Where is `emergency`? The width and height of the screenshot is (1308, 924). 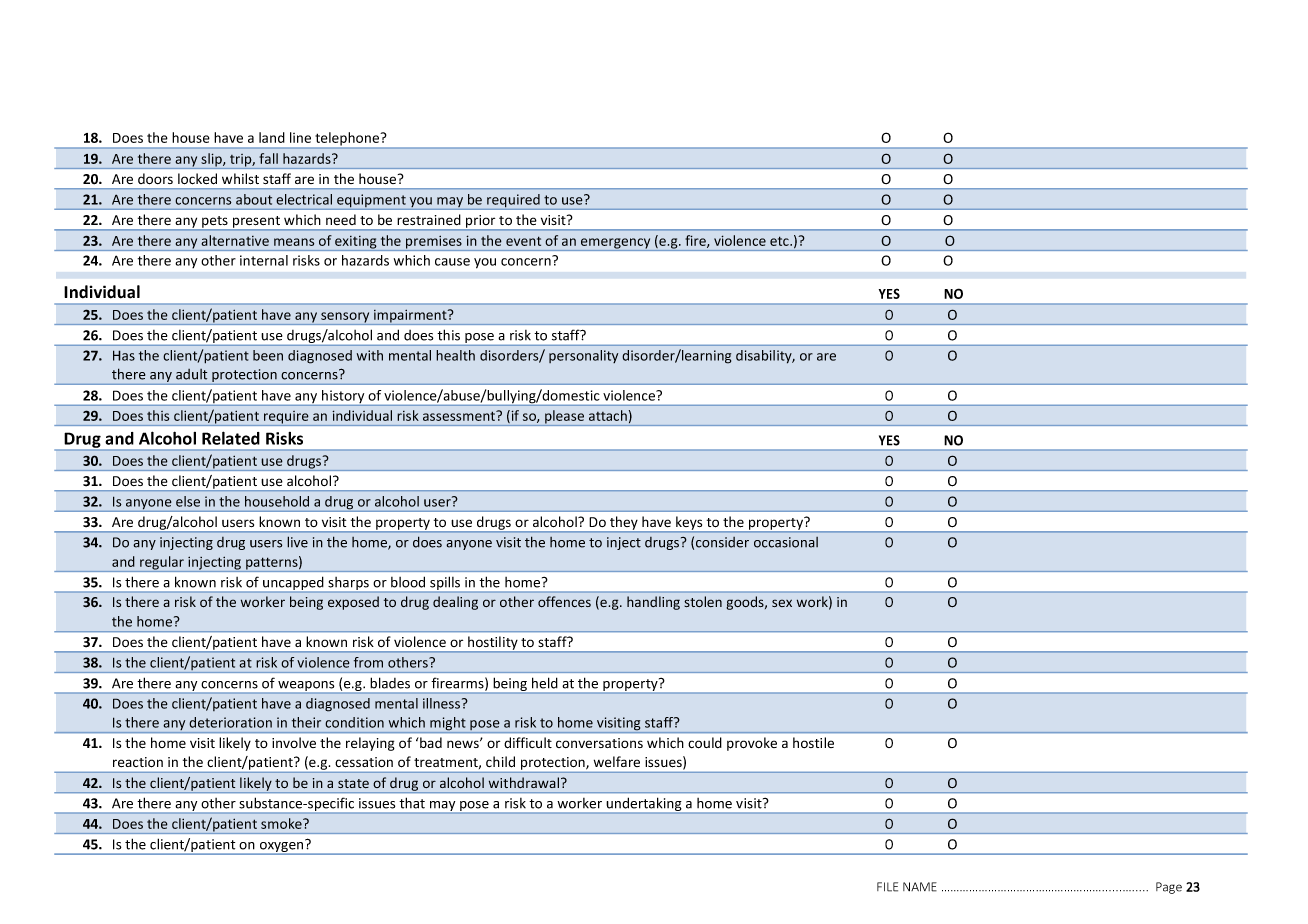
emergency is located at coordinates (616, 244).
